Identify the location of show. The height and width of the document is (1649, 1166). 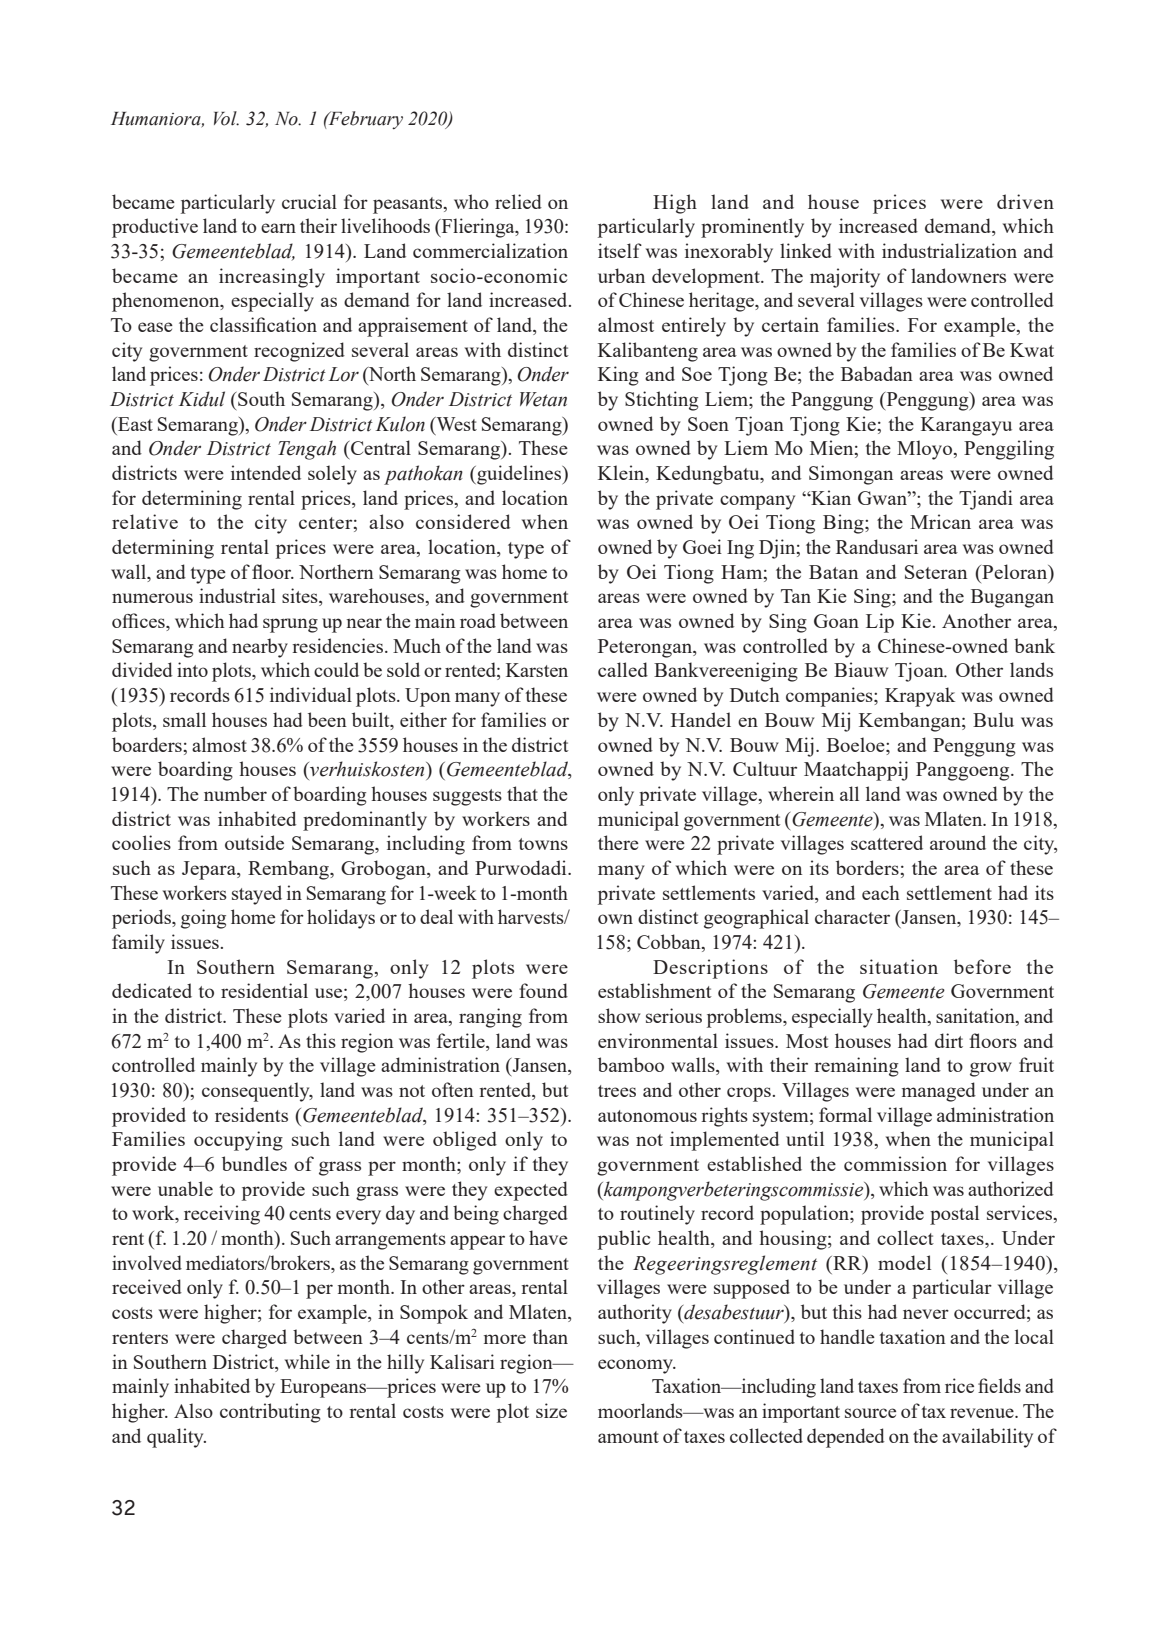
(619, 1015).
